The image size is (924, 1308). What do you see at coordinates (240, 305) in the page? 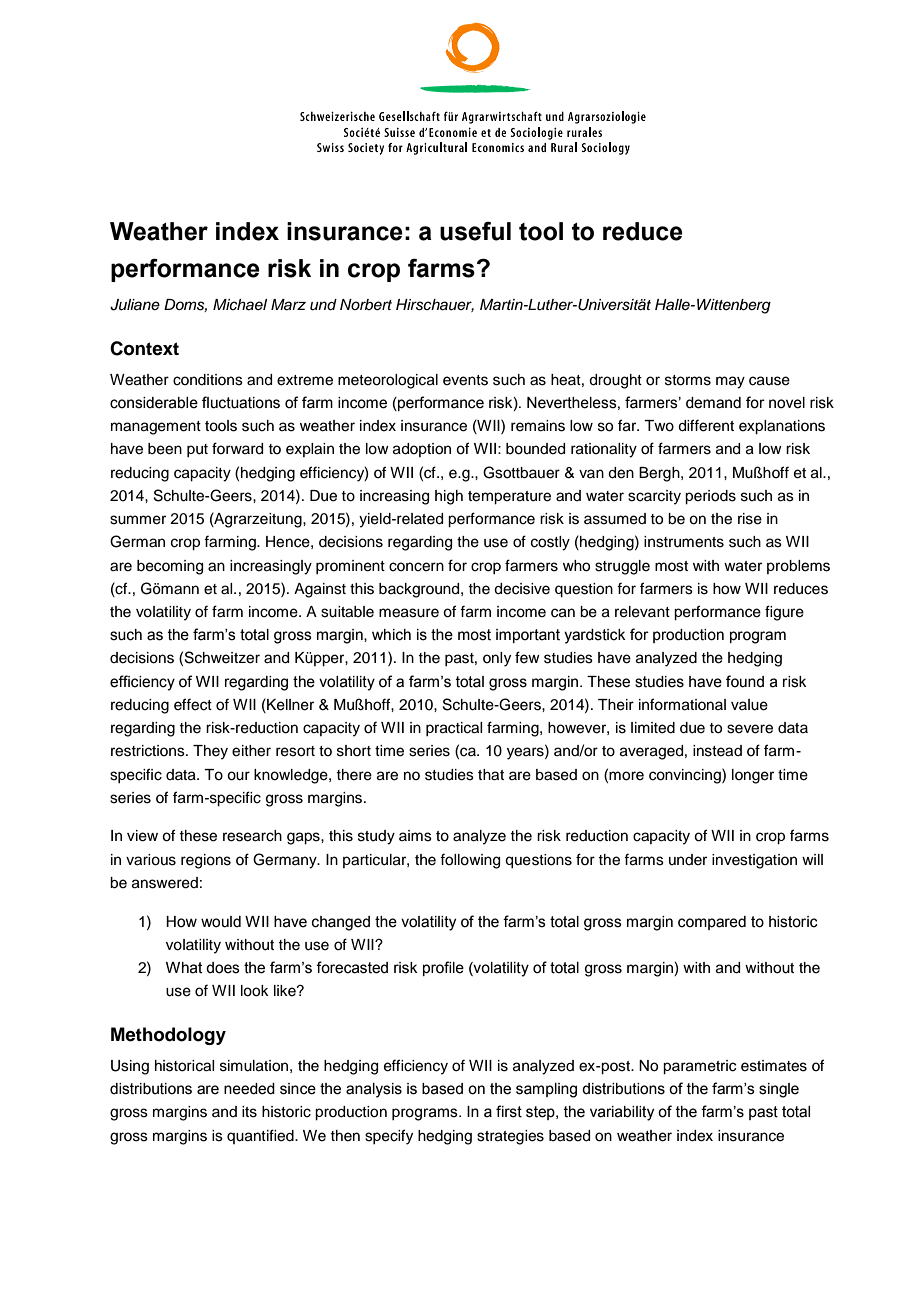
I see `Michael` at bounding box center [240, 305].
